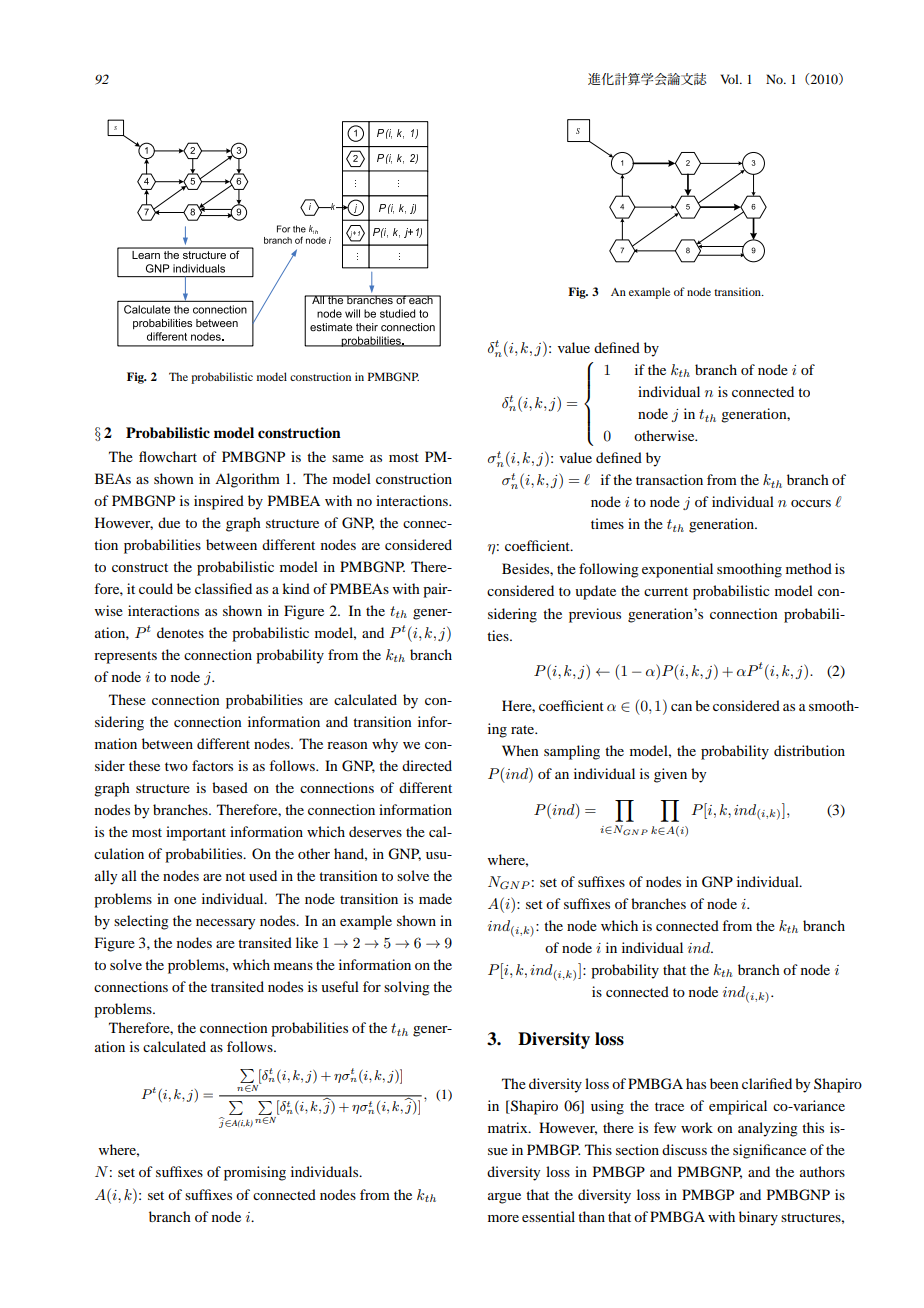 The height and width of the screenshot is (1308, 924). I want to click on promising, so click(255, 1173).
